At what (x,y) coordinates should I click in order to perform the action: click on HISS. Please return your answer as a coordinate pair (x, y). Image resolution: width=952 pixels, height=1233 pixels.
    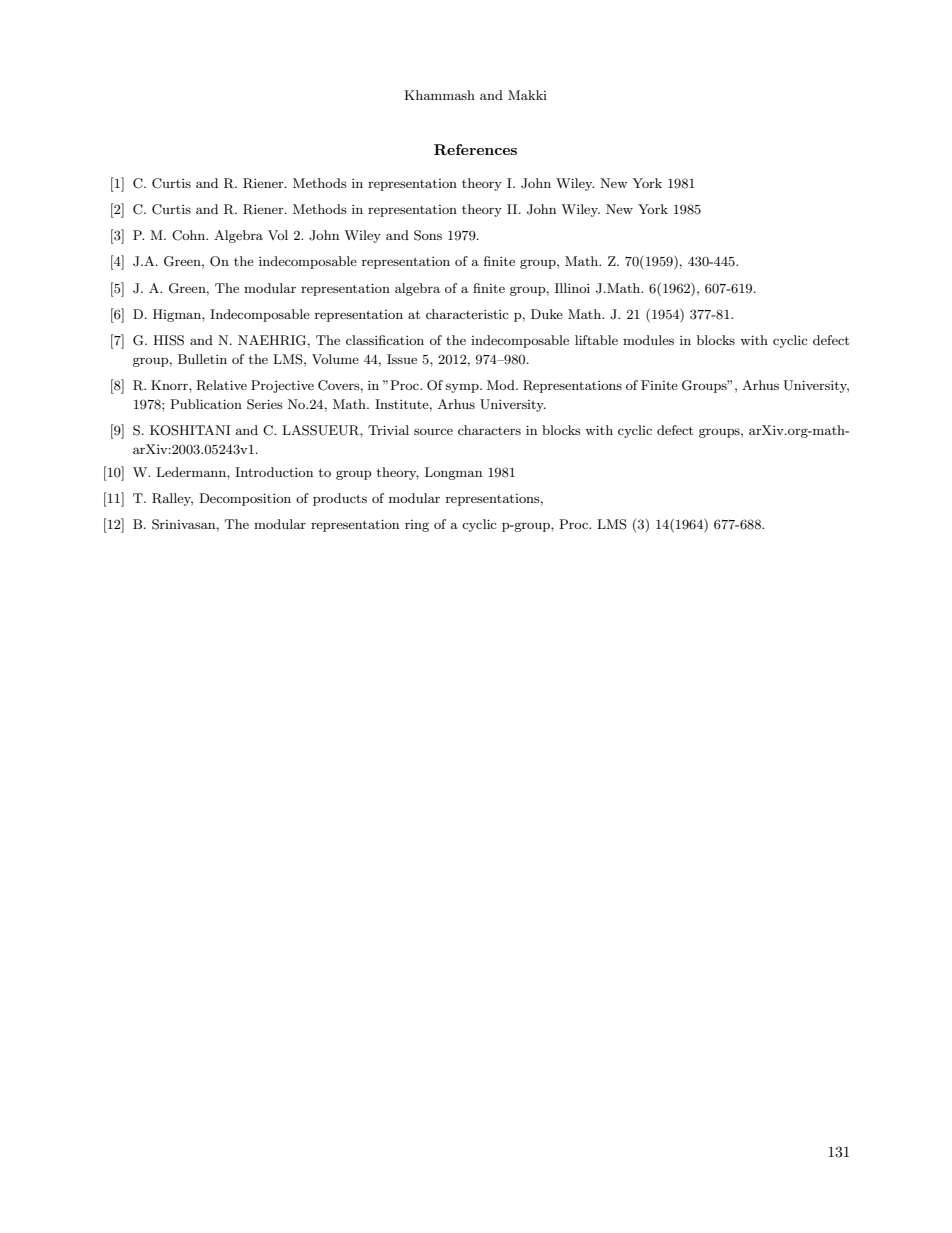
    Looking at the image, I should click on (168, 340).
